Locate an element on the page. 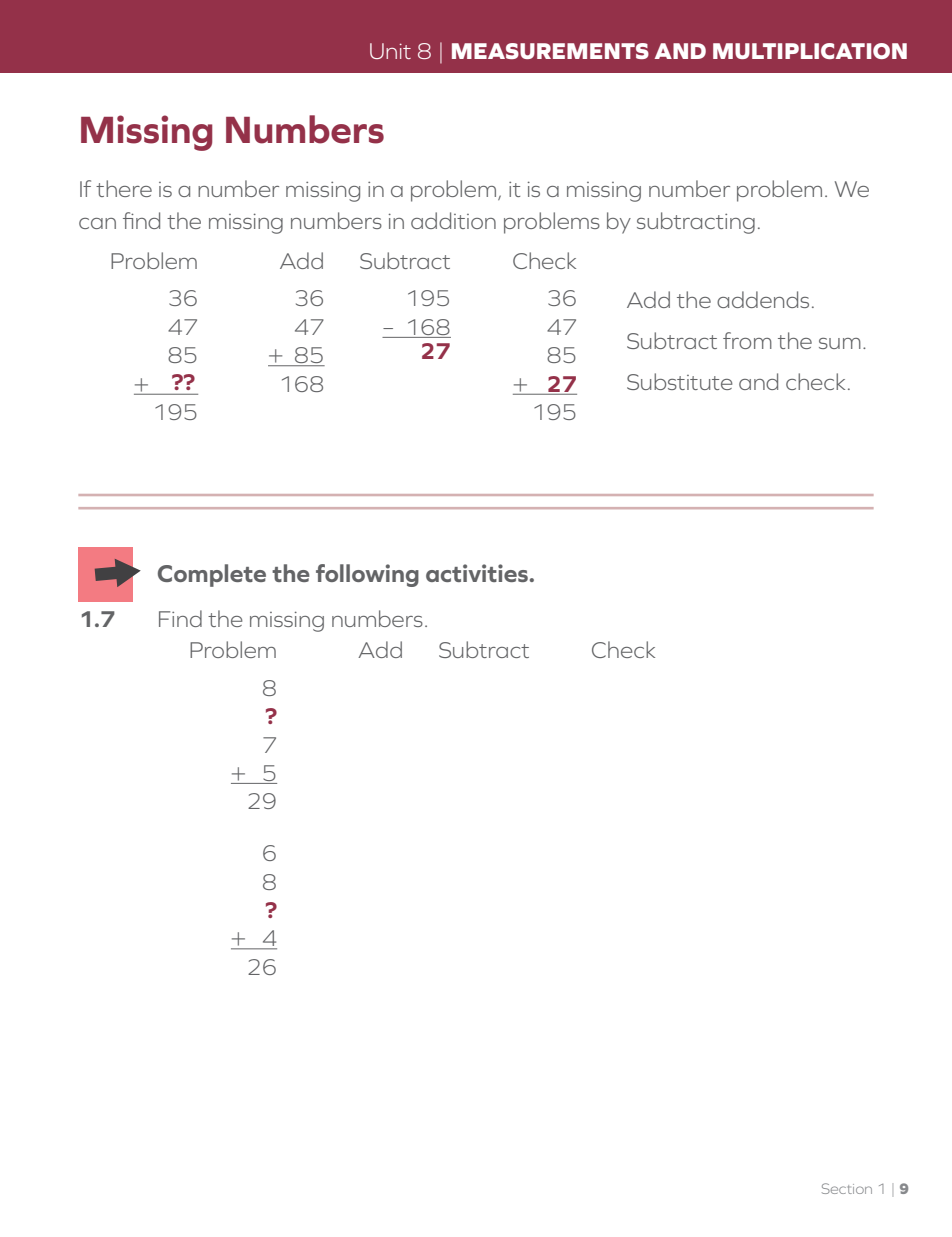 The width and height of the page is (952, 1237). from is located at coordinates (747, 340).
